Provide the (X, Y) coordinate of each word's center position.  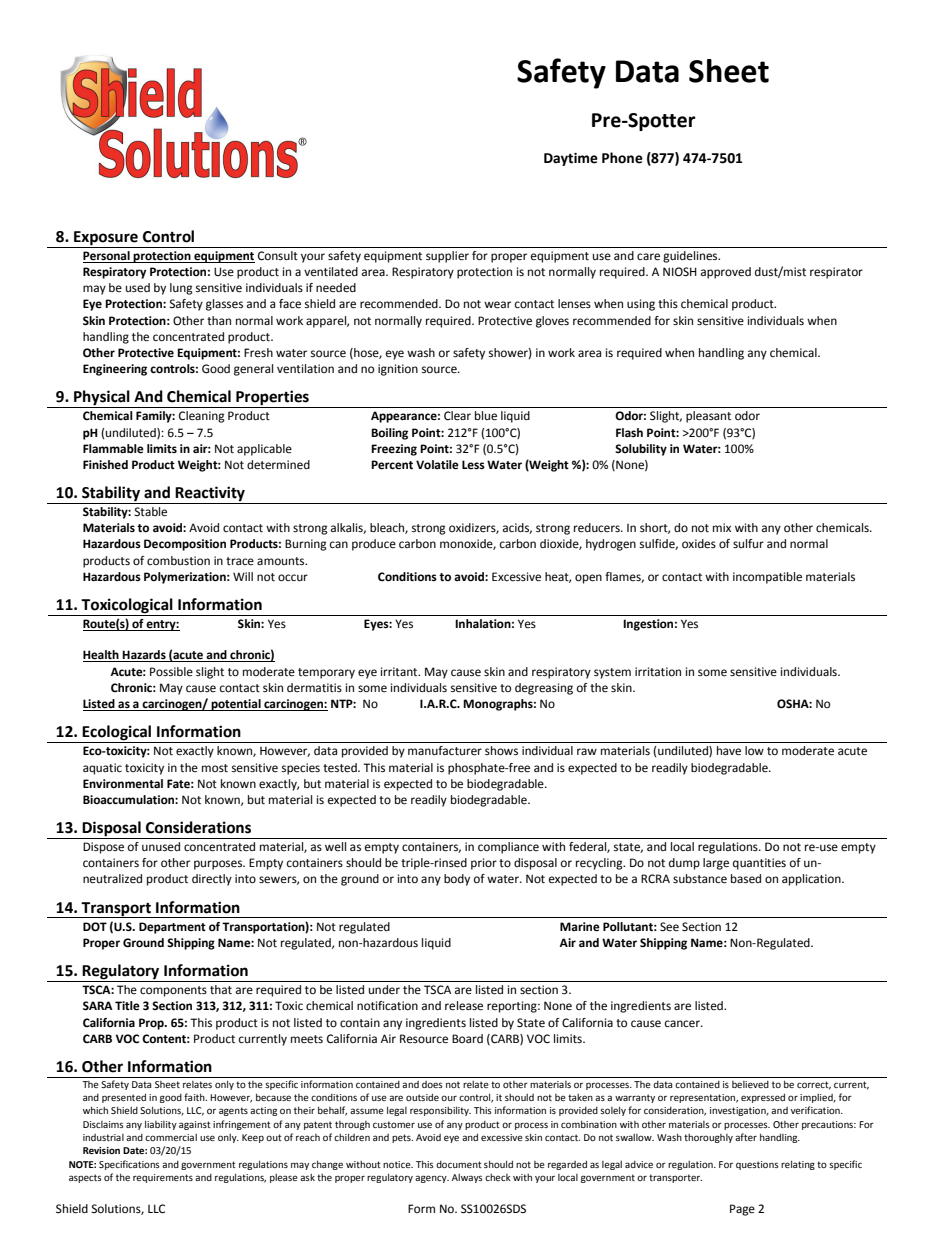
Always (467, 1178)
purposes (219, 865)
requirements (163, 1178)
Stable (150, 512)
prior (484, 864)
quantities (759, 864)
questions (757, 1165)
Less (473, 464)
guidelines (691, 257)
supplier (447, 257)
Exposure (106, 238)
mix (722, 527)
